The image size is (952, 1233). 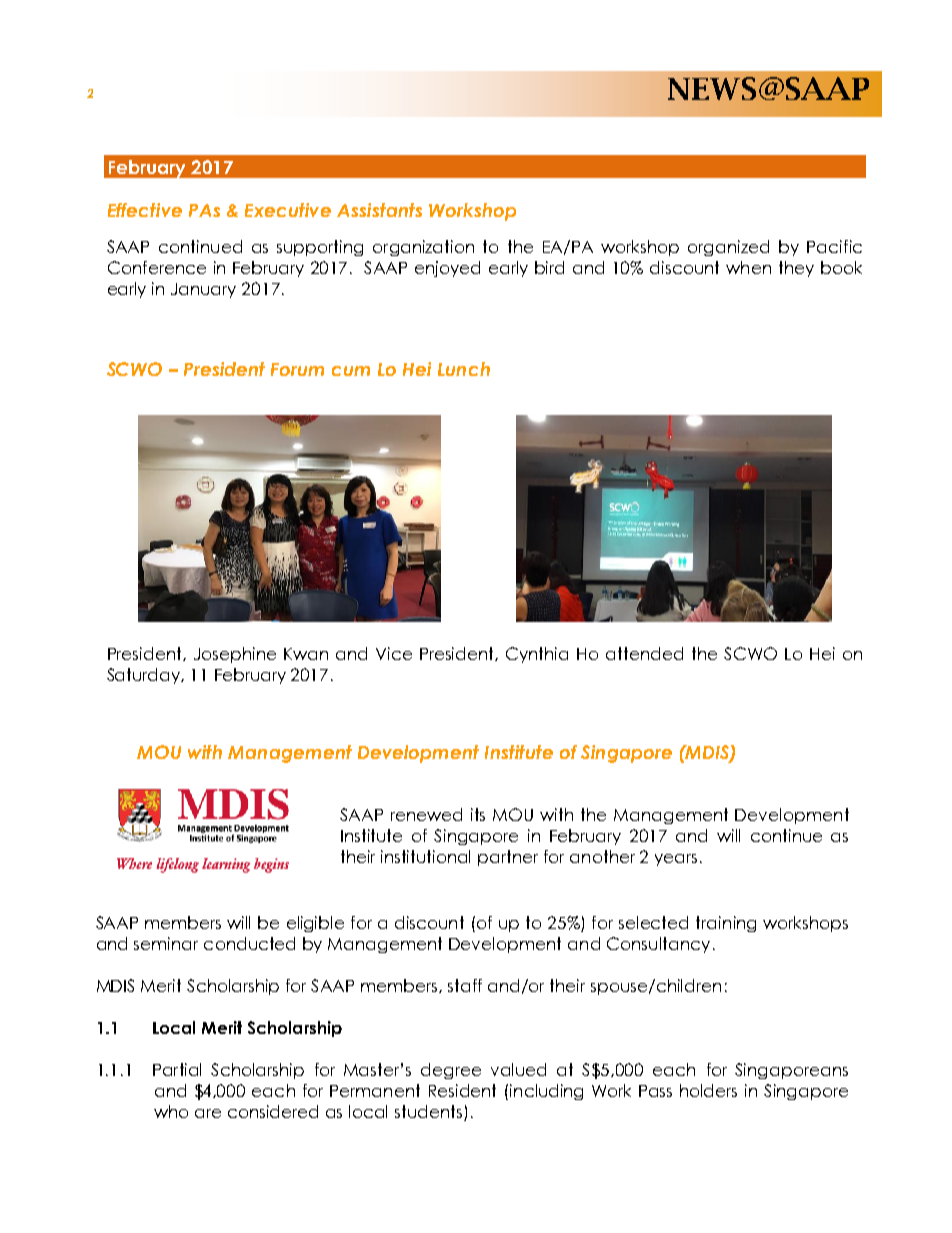 What do you see at coordinates (644, 653) in the screenshot?
I see `attended` at bounding box center [644, 653].
